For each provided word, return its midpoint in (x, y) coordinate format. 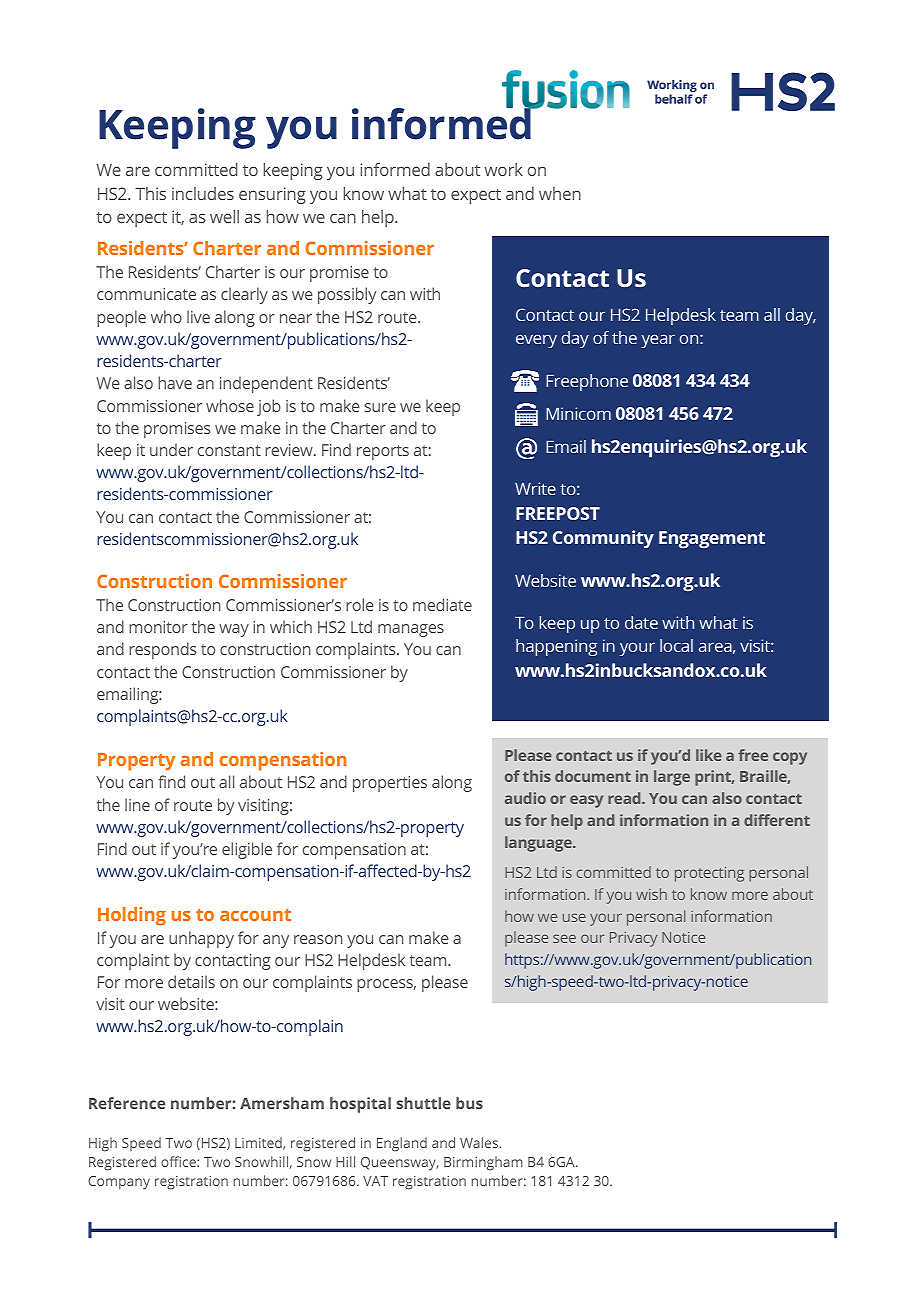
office (179, 1161)
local (676, 645)
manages (411, 630)
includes (203, 193)
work (503, 169)
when (560, 193)
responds (162, 650)
